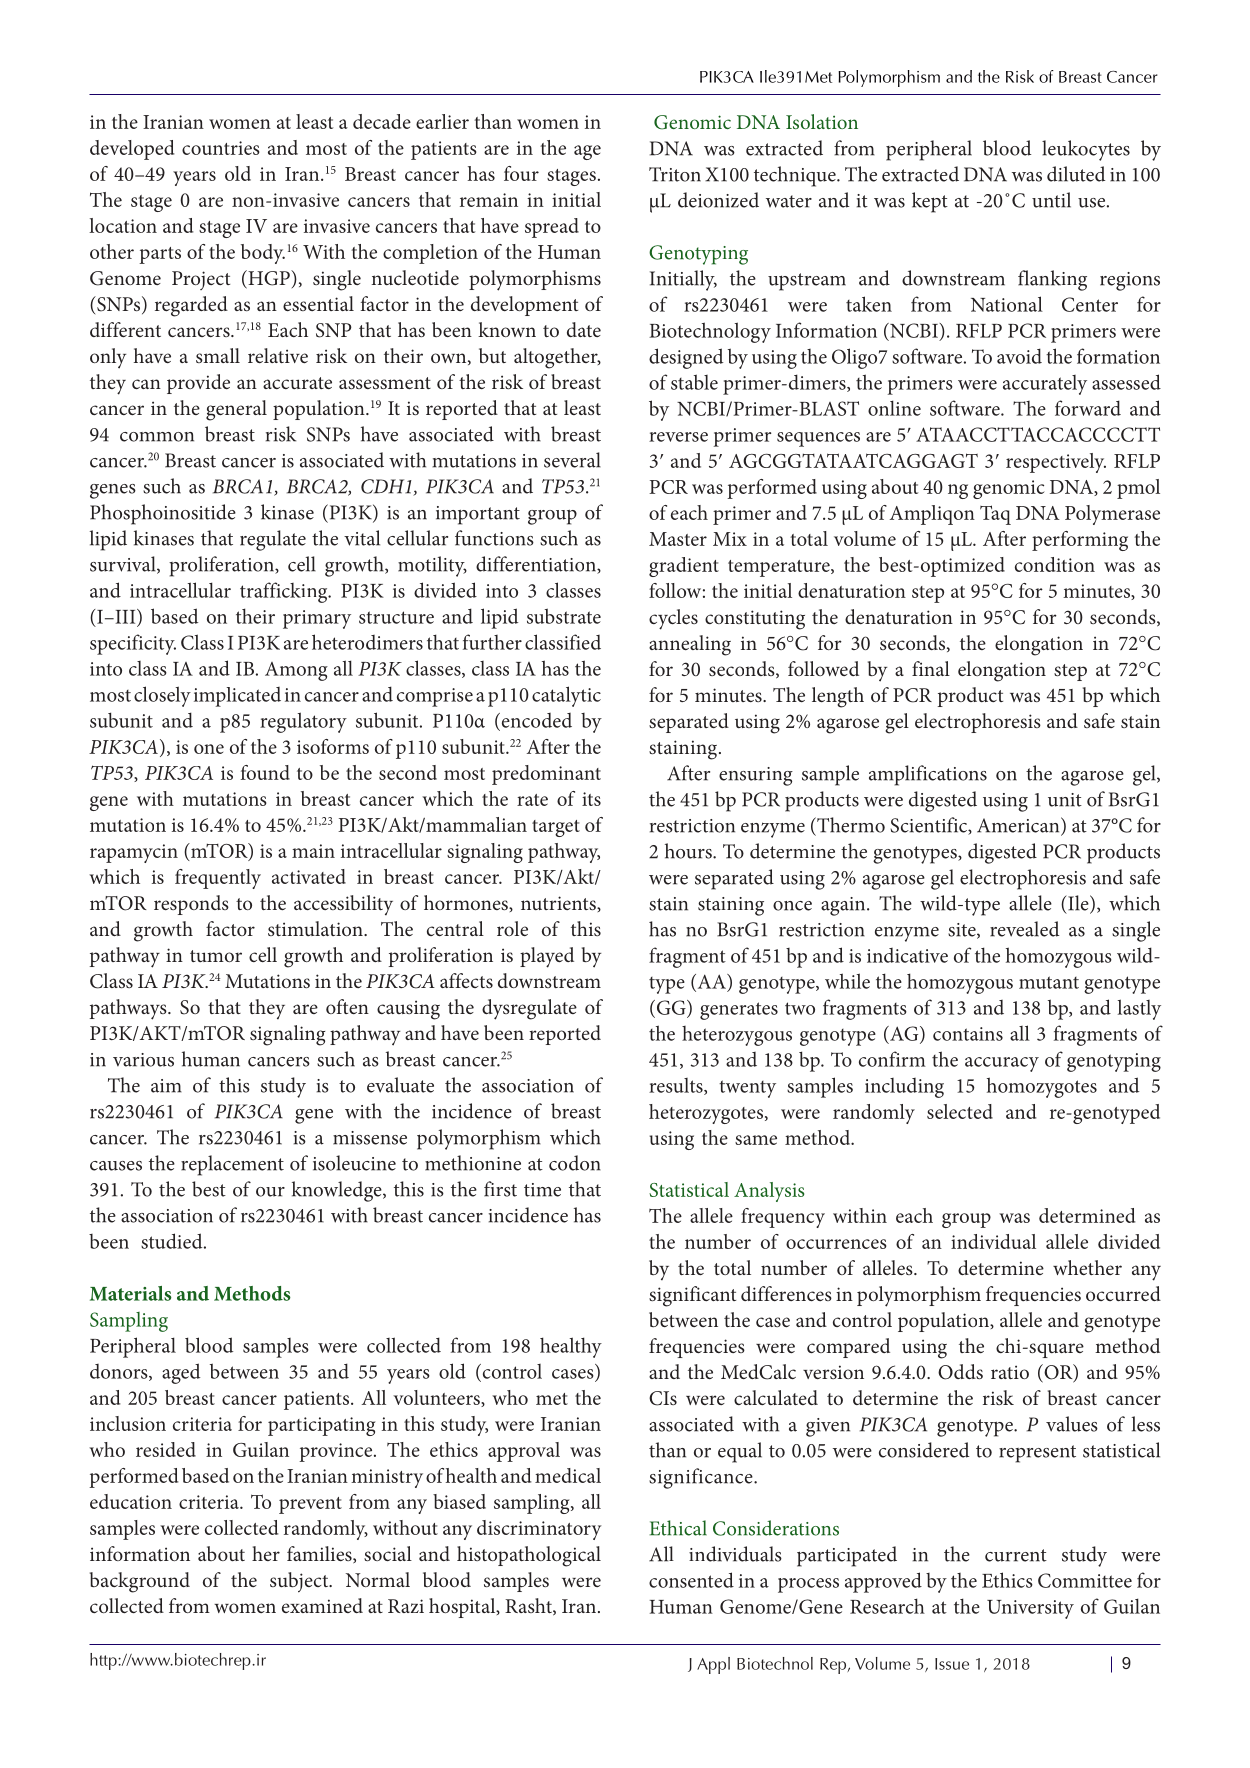 The image size is (1250, 1768). What do you see at coordinates (995, 515) in the screenshot?
I see `Taq` at bounding box center [995, 515].
